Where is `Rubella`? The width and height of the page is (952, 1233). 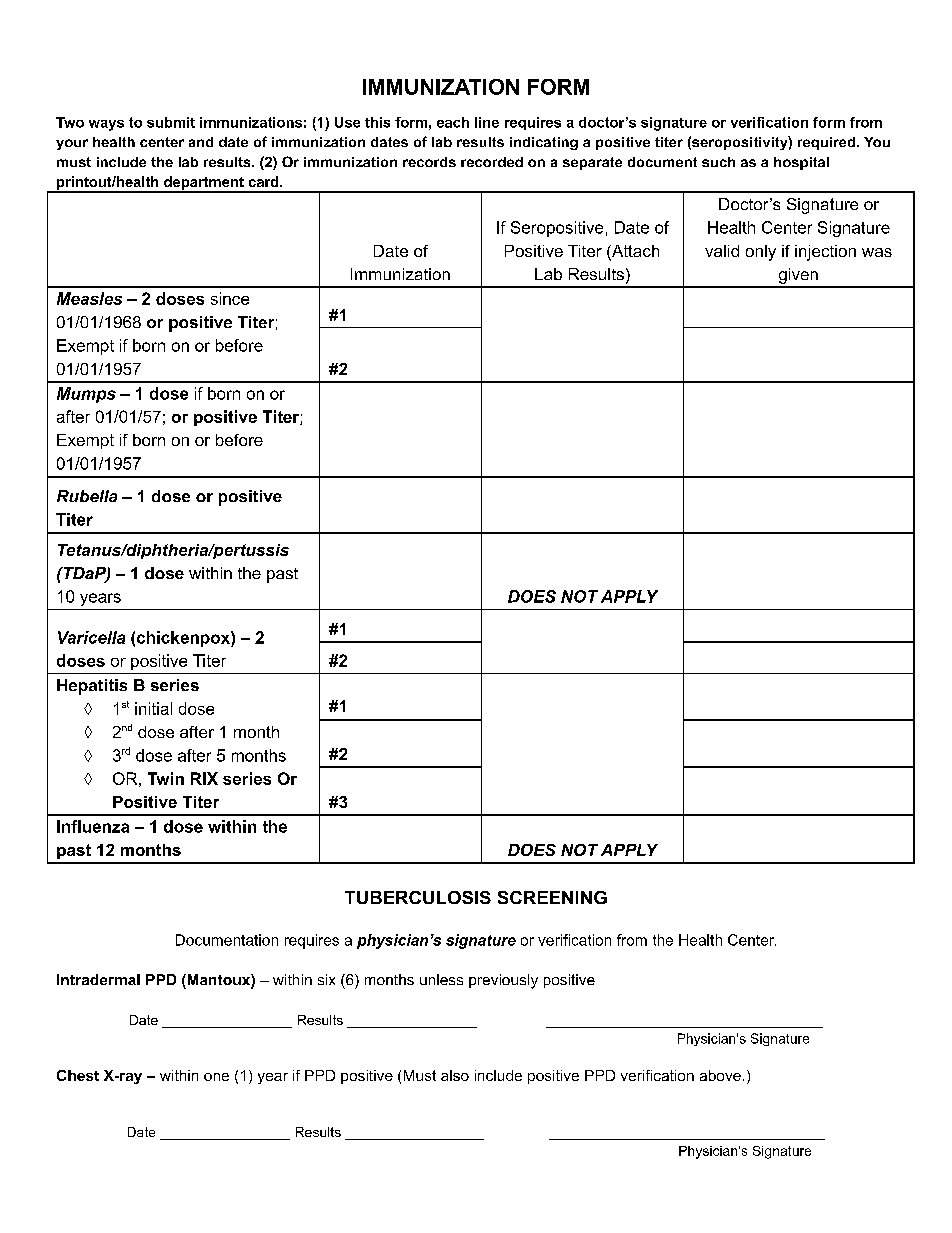
Rubella is located at coordinates (87, 496).
